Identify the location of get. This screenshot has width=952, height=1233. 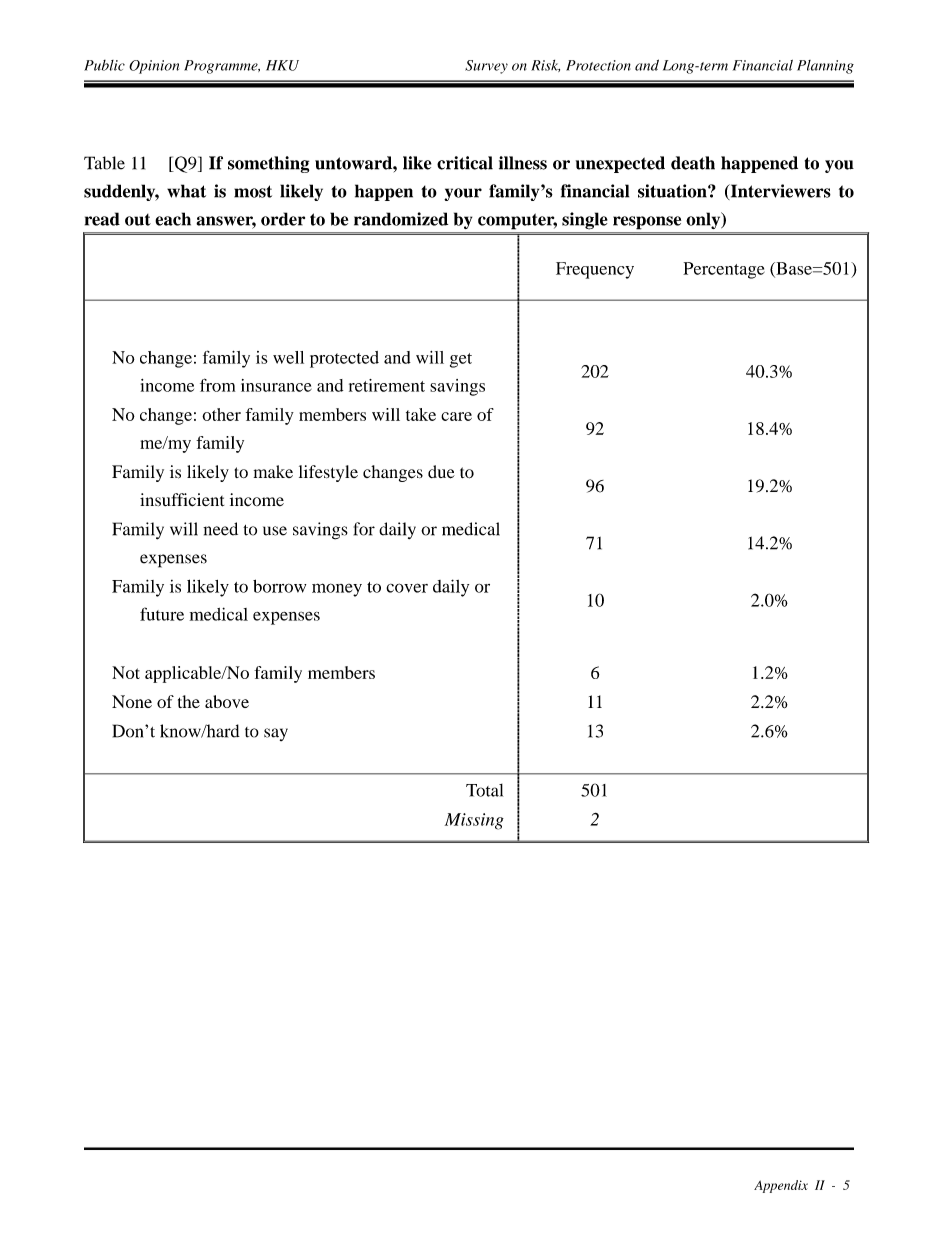
(461, 360).
